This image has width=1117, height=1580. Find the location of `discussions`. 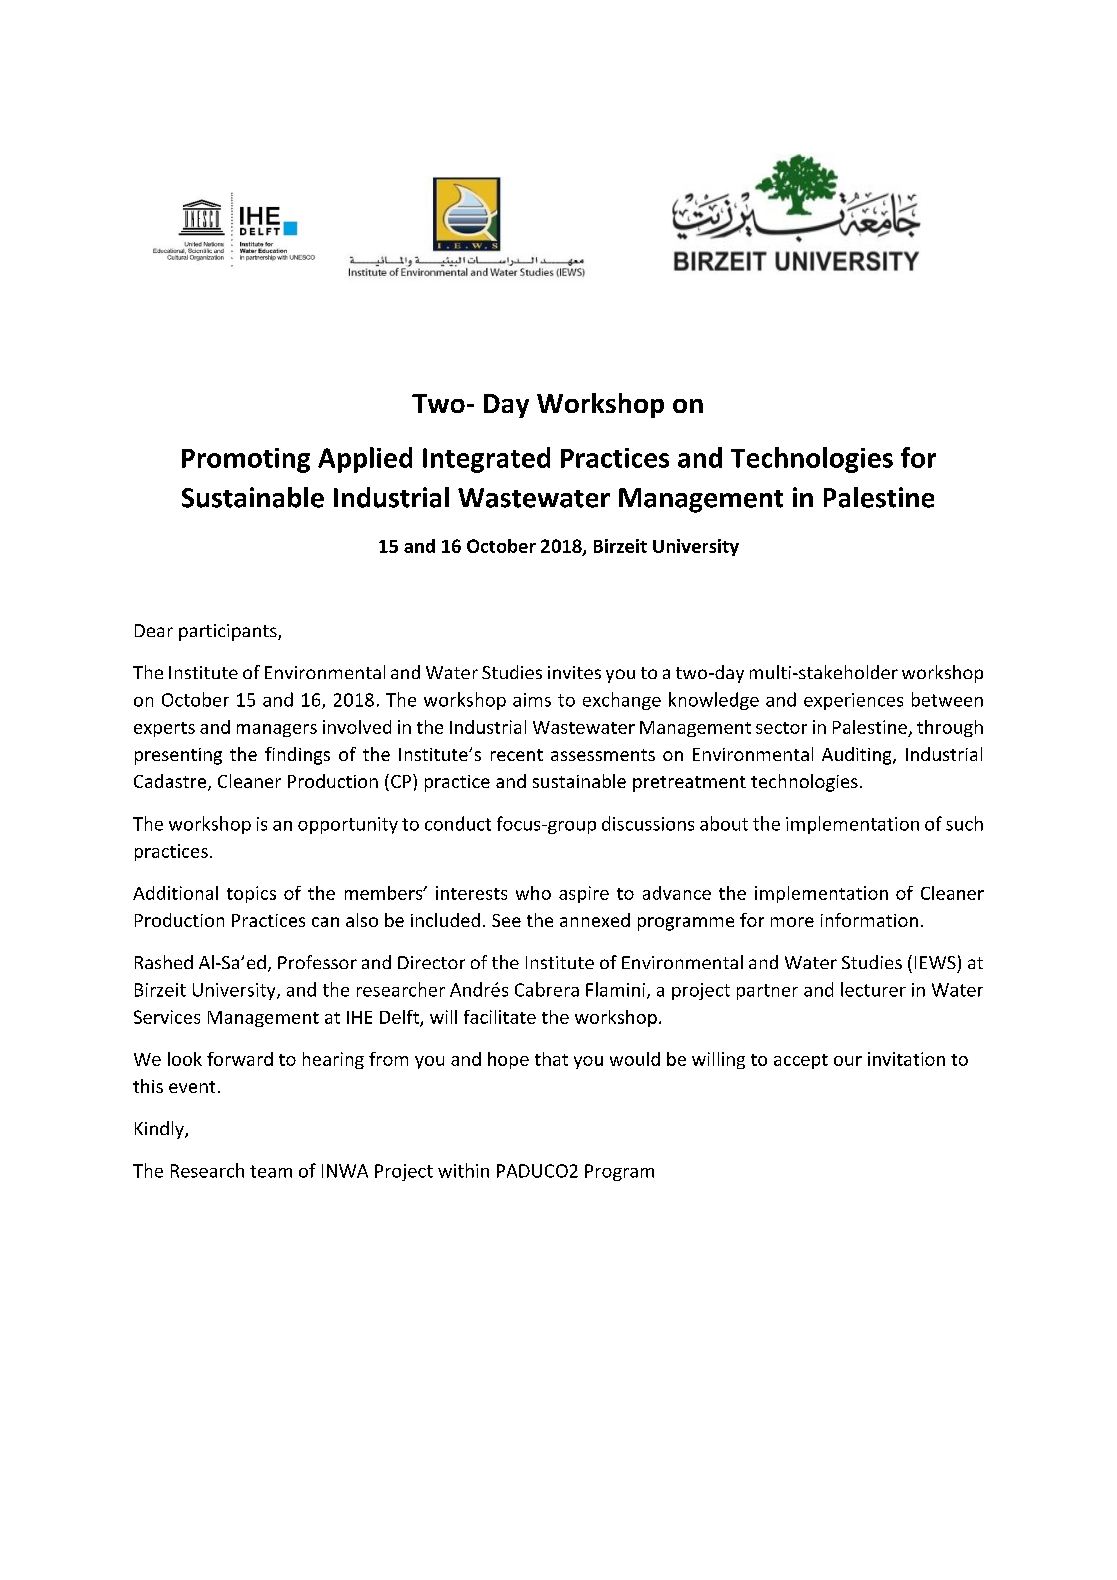

discussions is located at coordinates (648, 823).
